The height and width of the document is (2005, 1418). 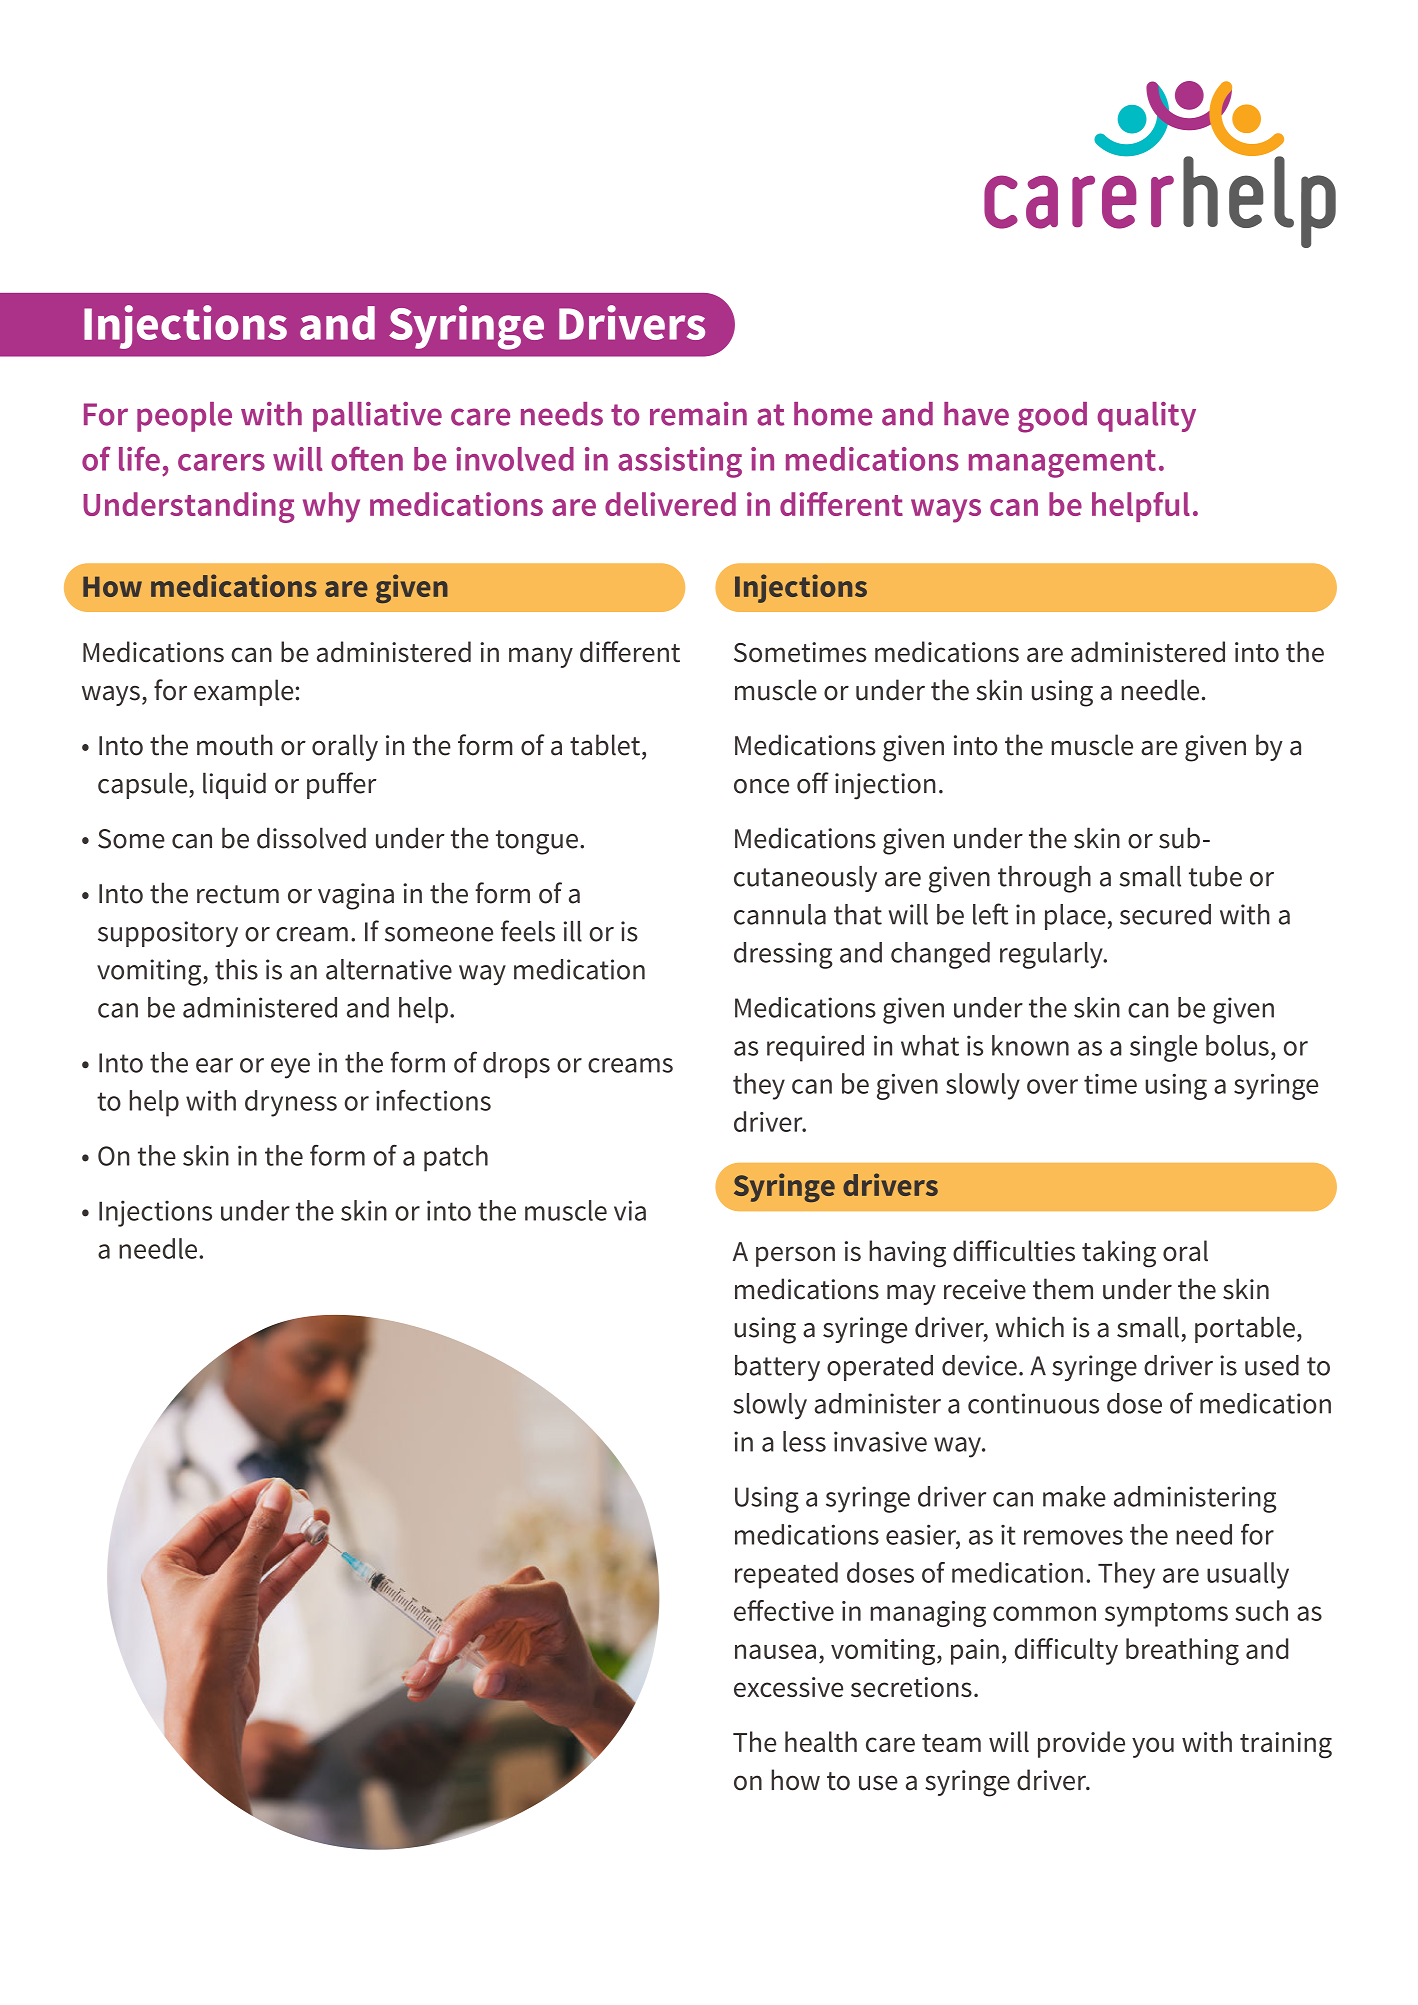 I want to click on assisting, so click(x=680, y=462).
